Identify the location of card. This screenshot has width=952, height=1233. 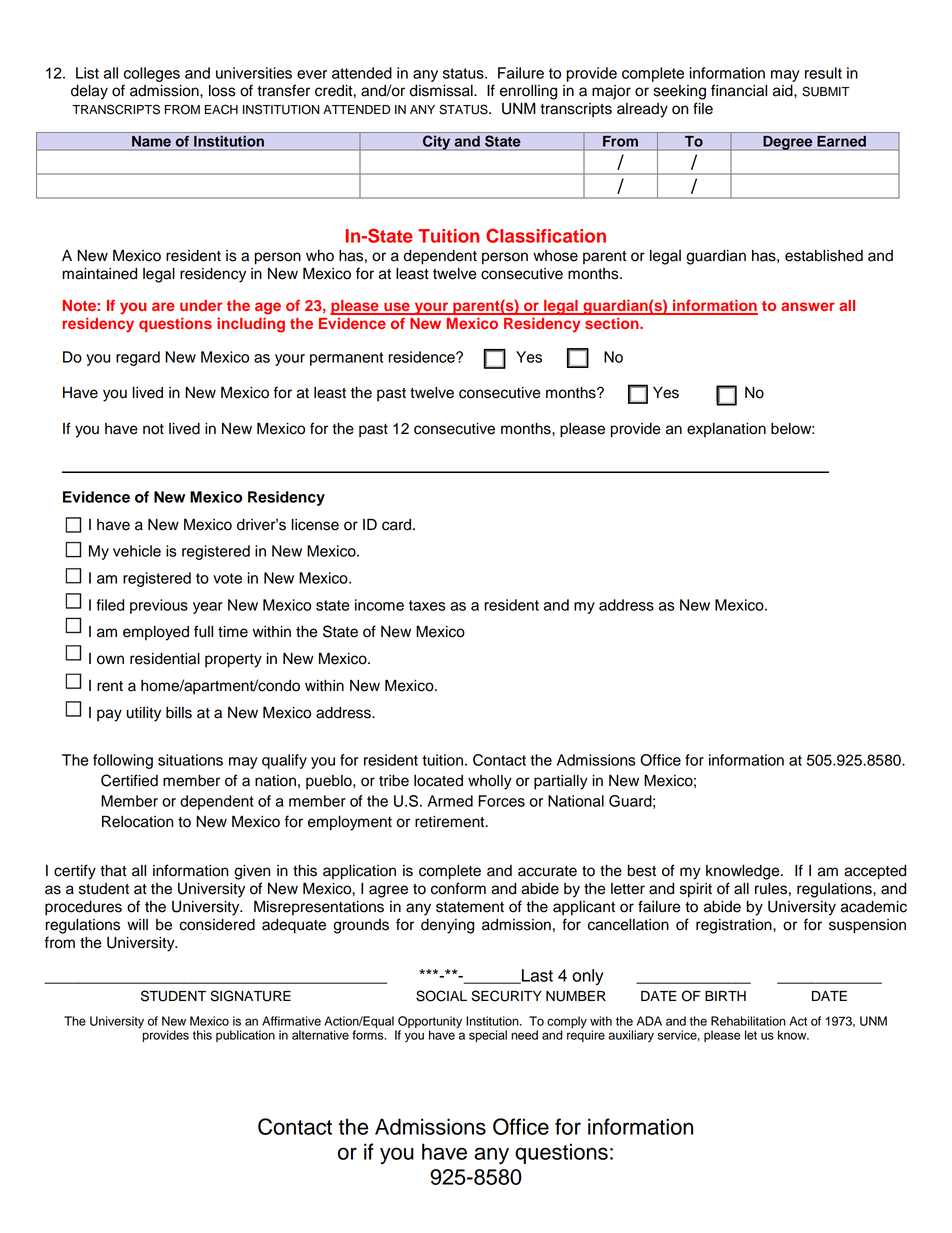
(398, 525).
